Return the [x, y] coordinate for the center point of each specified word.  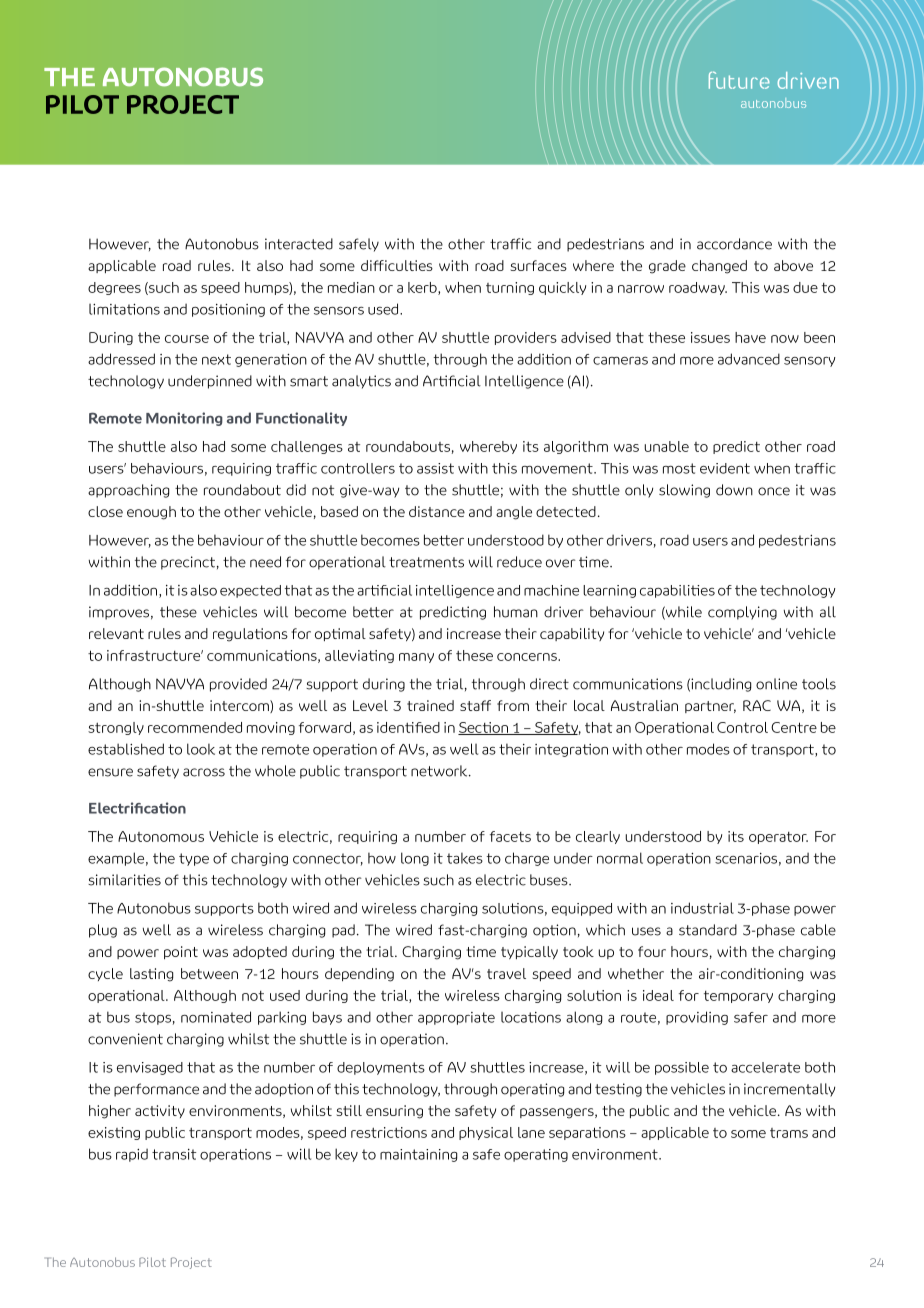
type [194, 859]
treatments [426, 562]
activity [160, 1111]
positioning [228, 310]
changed [719, 267]
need [265, 562]
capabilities [677, 591]
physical [486, 1133]
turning [510, 288]
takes [465, 858]
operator [778, 838]
